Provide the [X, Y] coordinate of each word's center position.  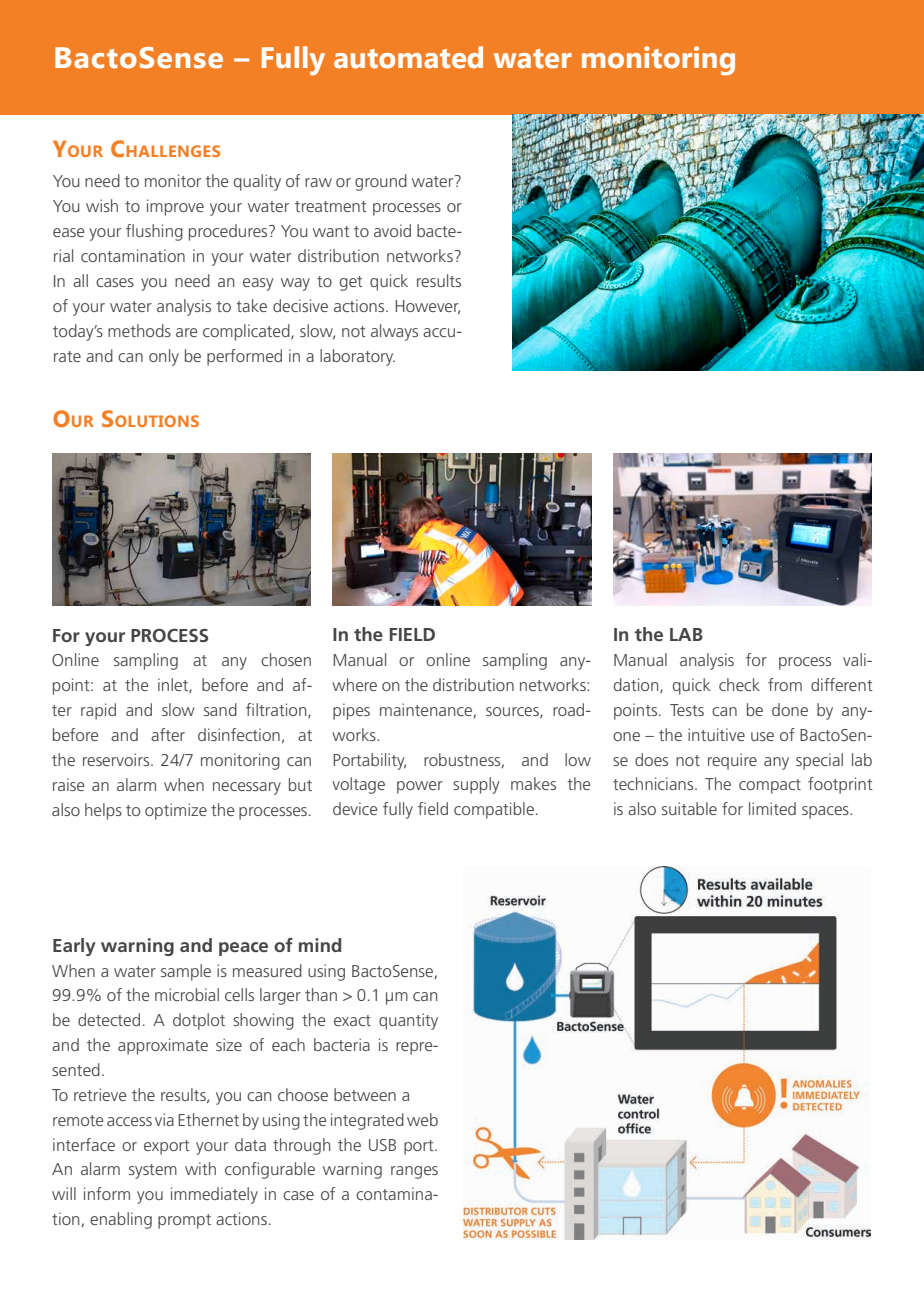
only [164, 357]
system [153, 1171]
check [739, 684]
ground [381, 182]
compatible [494, 810]
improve [175, 207]
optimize [176, 811]
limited [772, 808]
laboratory [357, 357]
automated [408, 57]
